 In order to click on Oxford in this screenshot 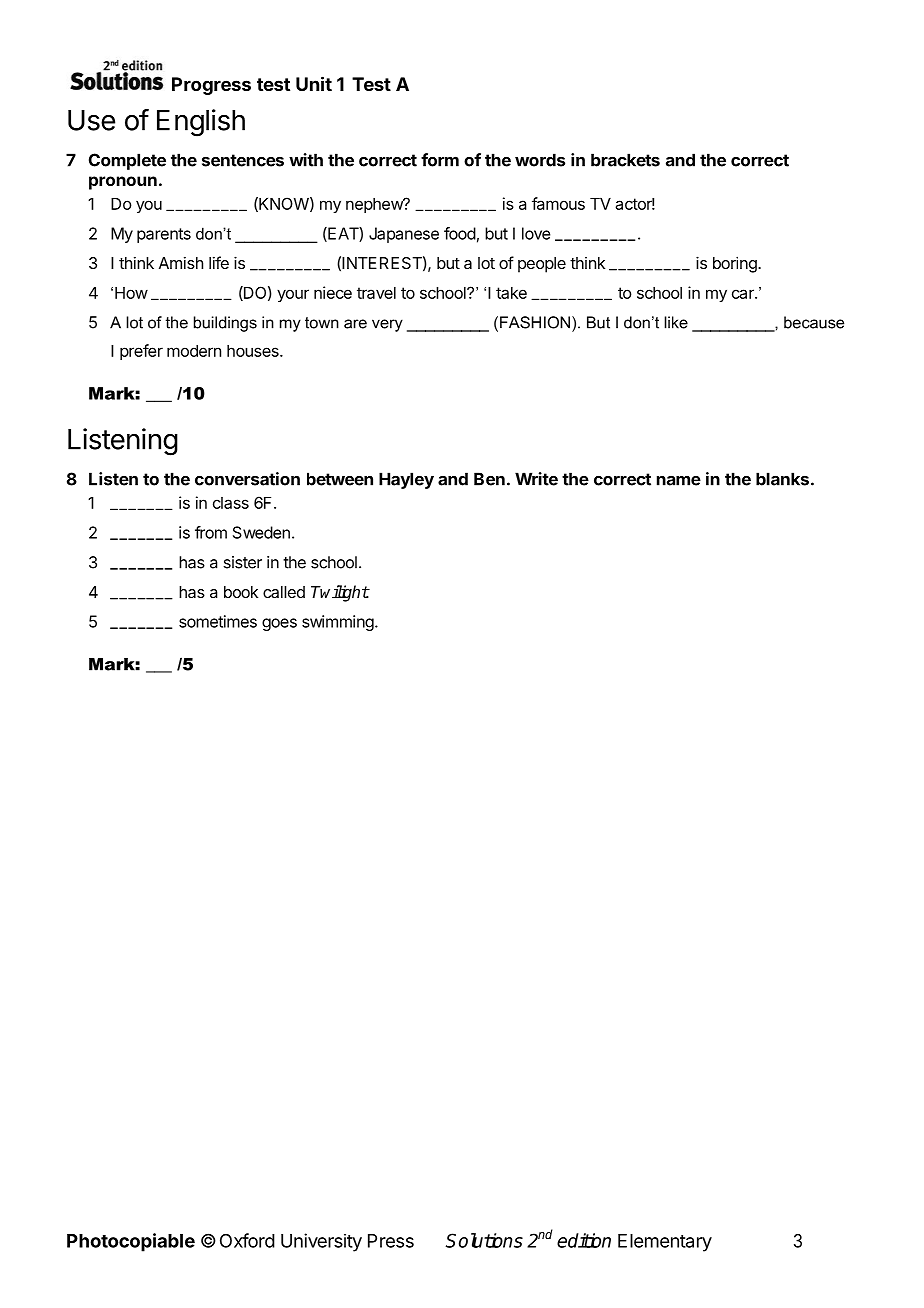, I will do `click(247, 1240)`.
